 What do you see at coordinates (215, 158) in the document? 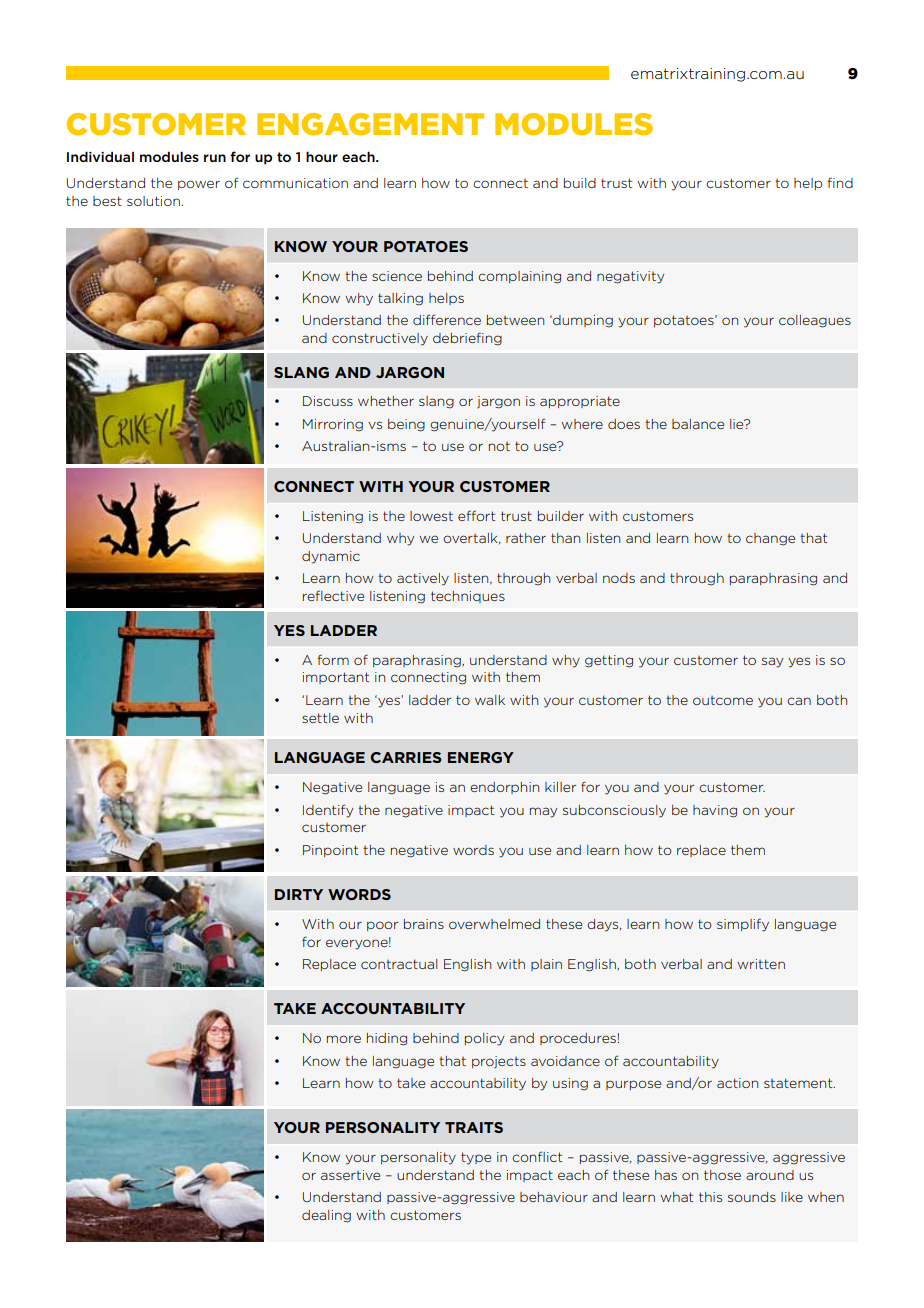
I see `run` at bounding box center [215, 158].
